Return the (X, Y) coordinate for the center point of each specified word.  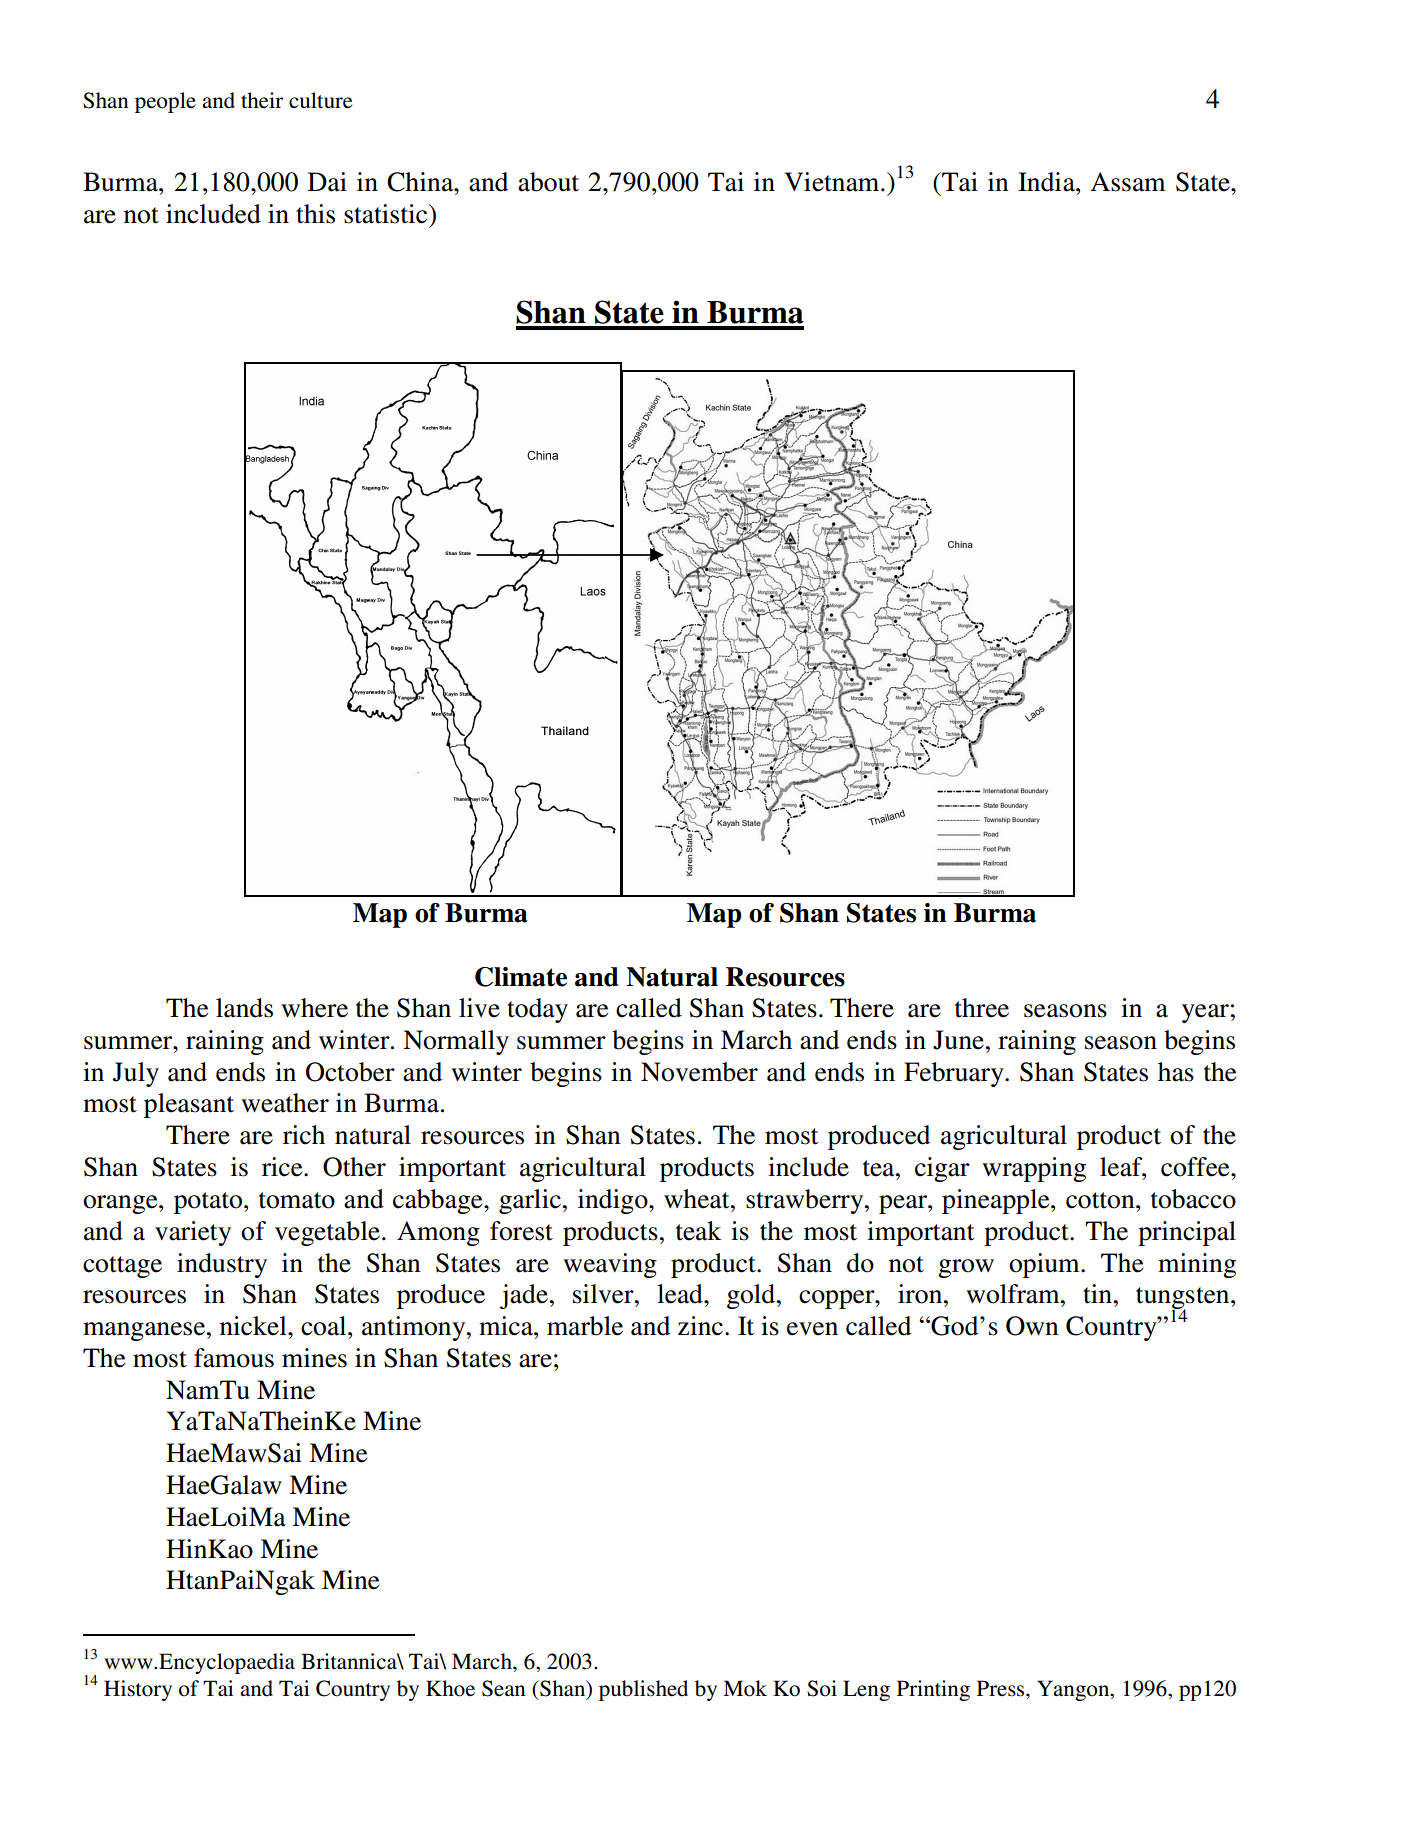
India (1047, 182)
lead (681, 1294)
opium (1045, 1265)
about (548, 182)
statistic (387, 214)
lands (244, 1008)
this (315, 214)
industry (222, 1265)
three (982, 1008)
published (643, 1690)
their (262, 100)
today (537, 1010)
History (138, 1690)
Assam (1128, 182)
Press (1002, 1688)
